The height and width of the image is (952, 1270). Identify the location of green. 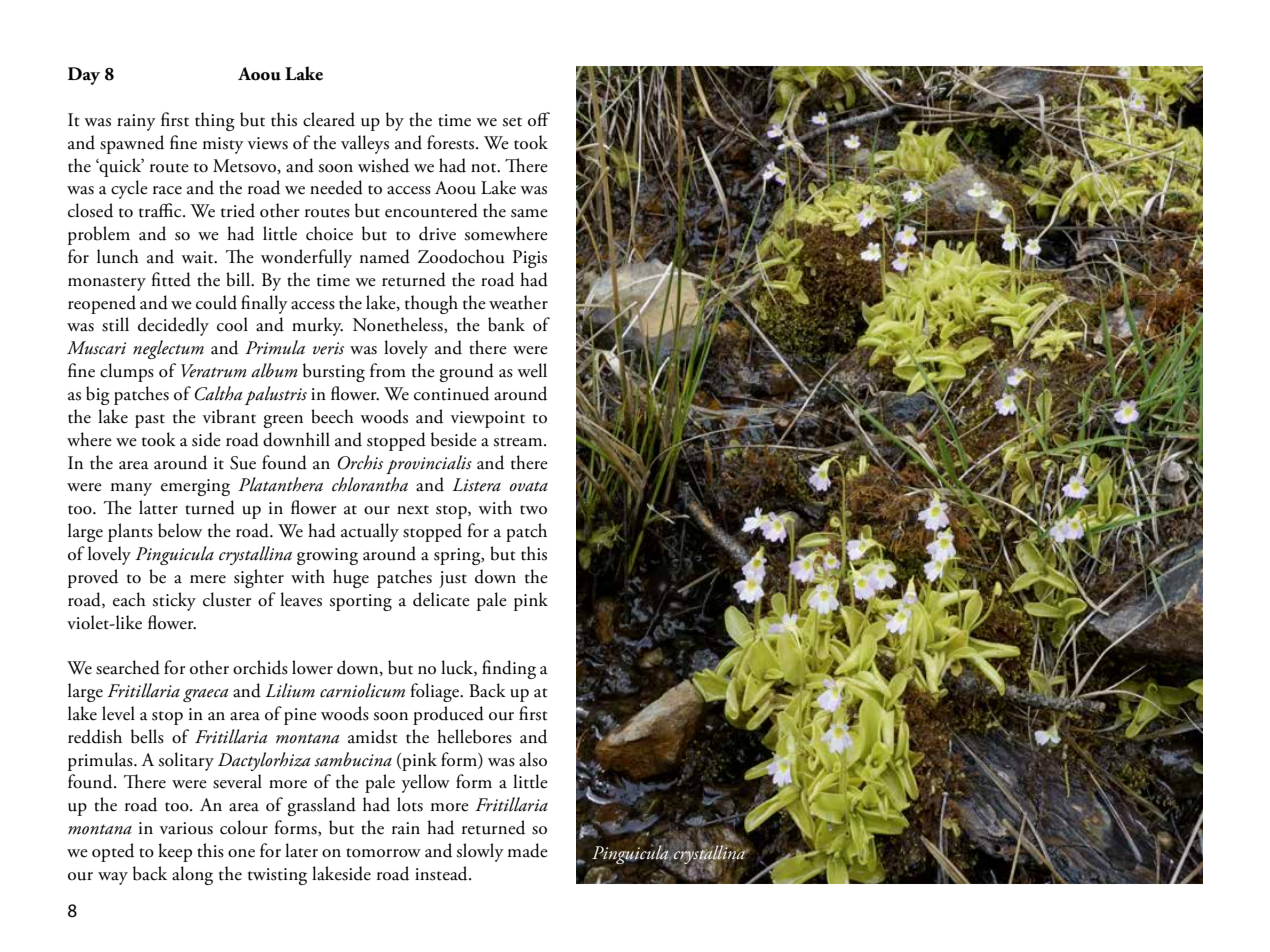
(283, 421).
